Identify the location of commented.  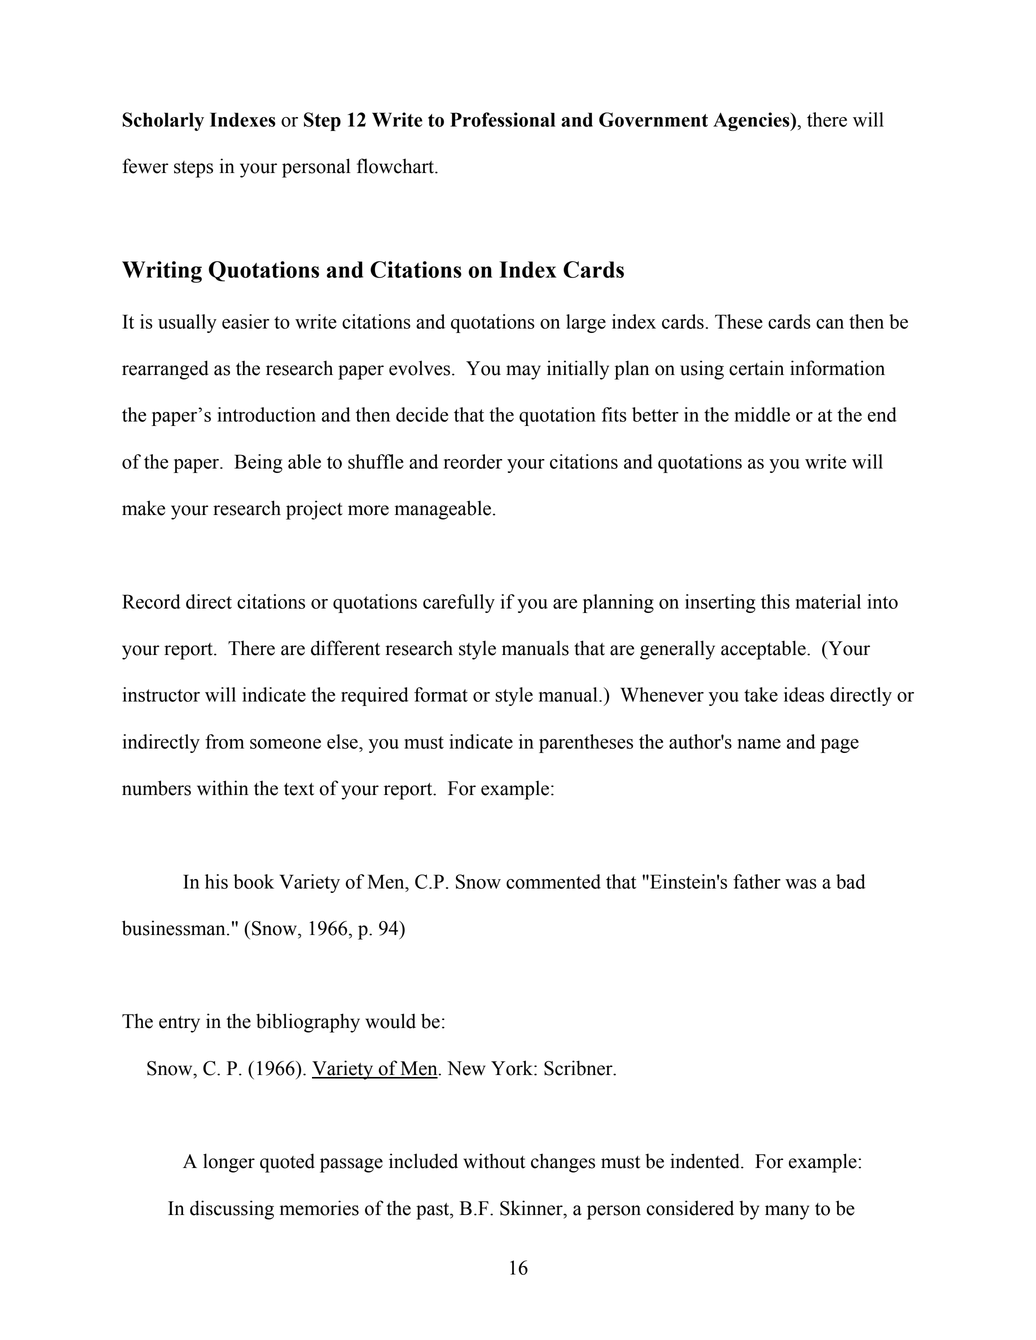
(553, 881).
